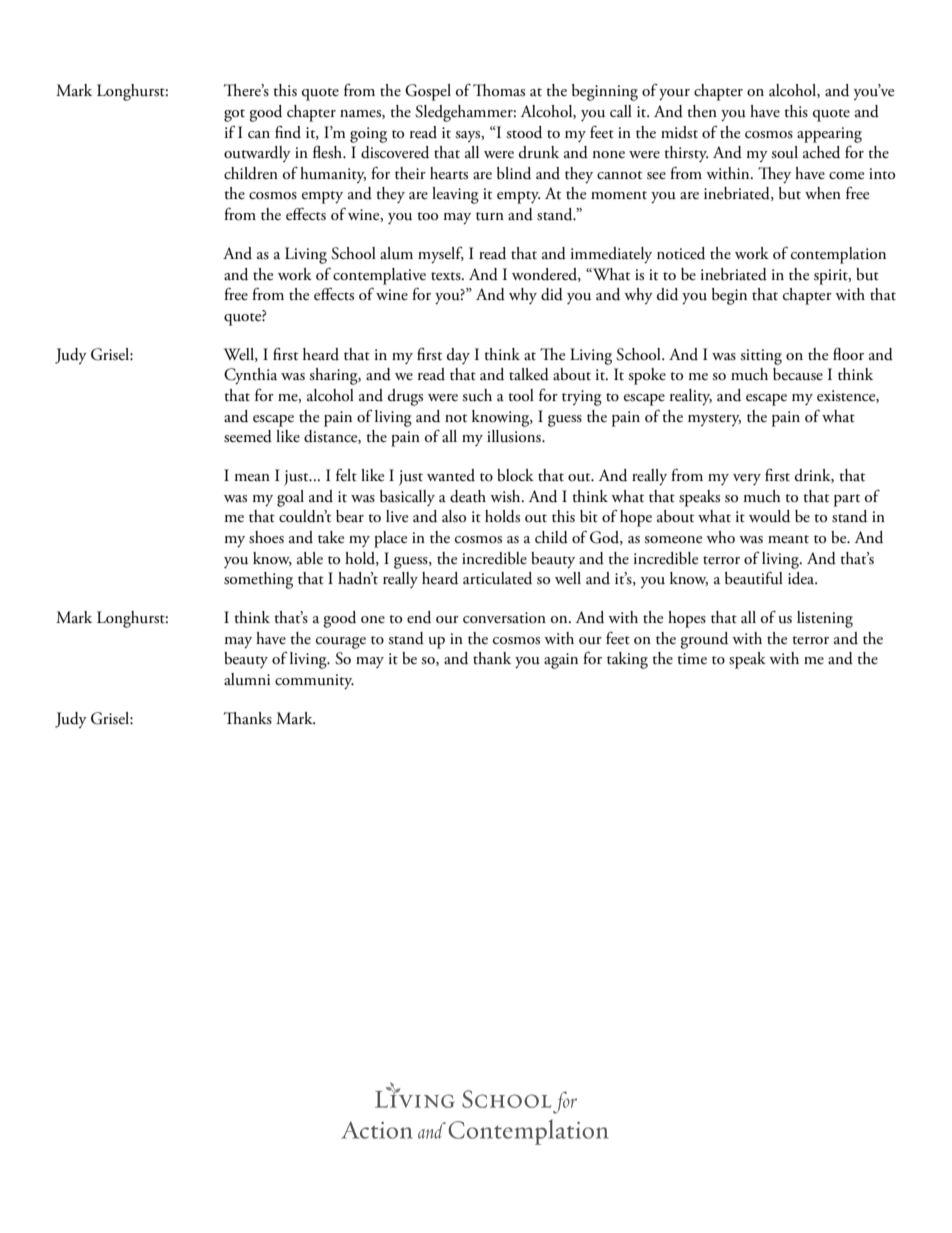 The width and height of the screenshot is (952, 1233). What do you see at coordinates (798, 374) in the screenshot?
I see `because` at bounding box center [798, 374].
